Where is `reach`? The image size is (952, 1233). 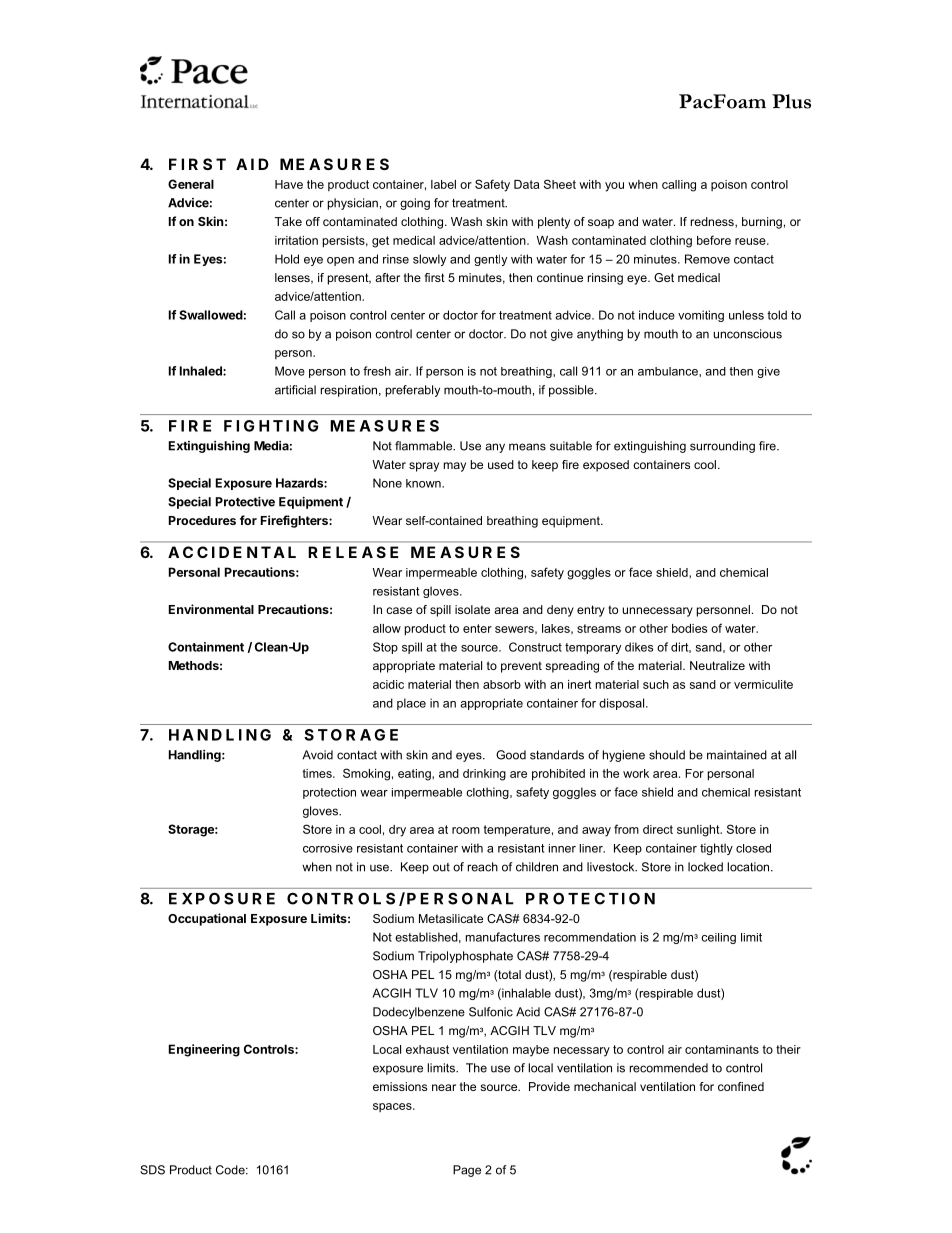 reach is located at coordinates (483, 867).
